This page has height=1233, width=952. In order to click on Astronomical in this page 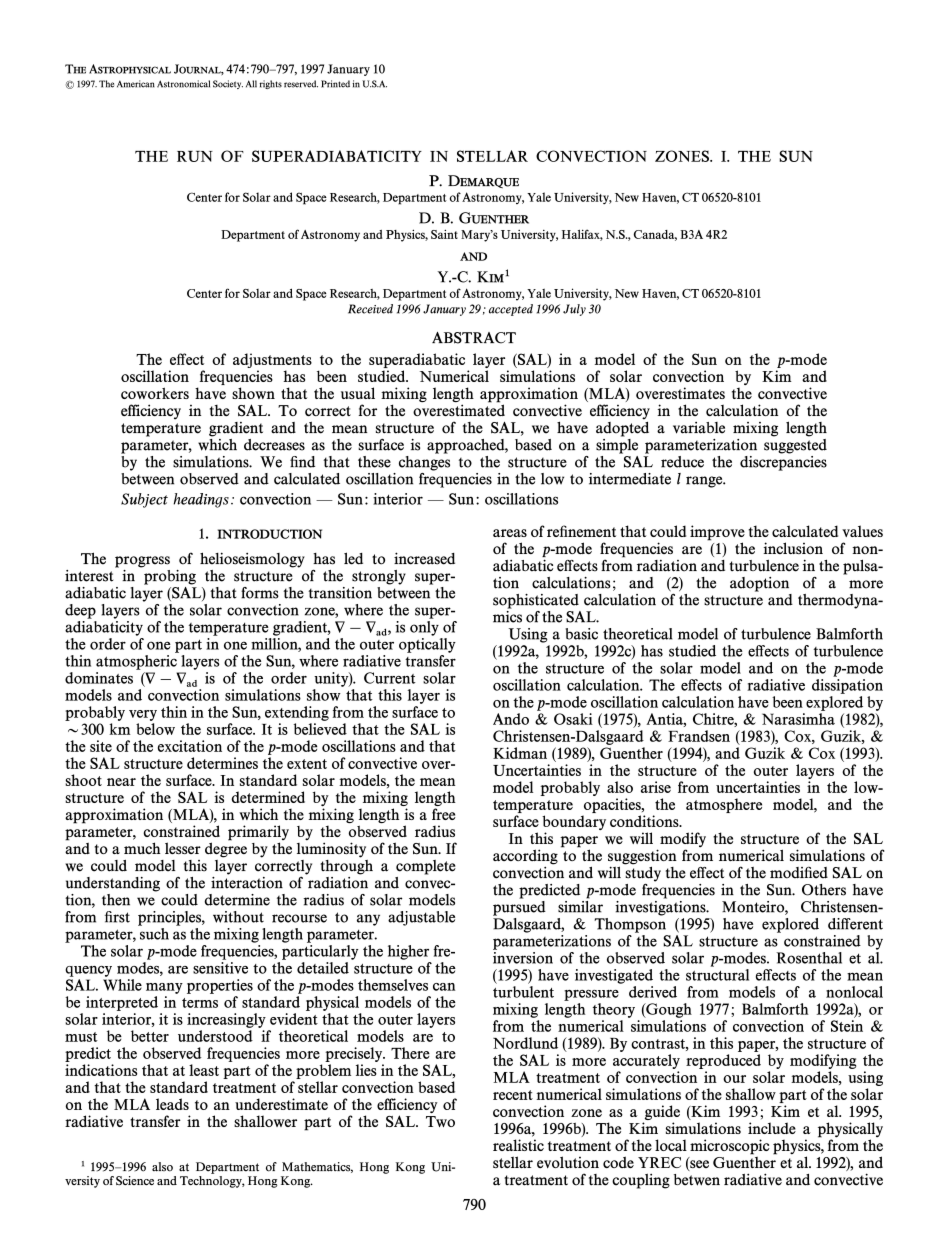, I will do `click(183, 84)`.
